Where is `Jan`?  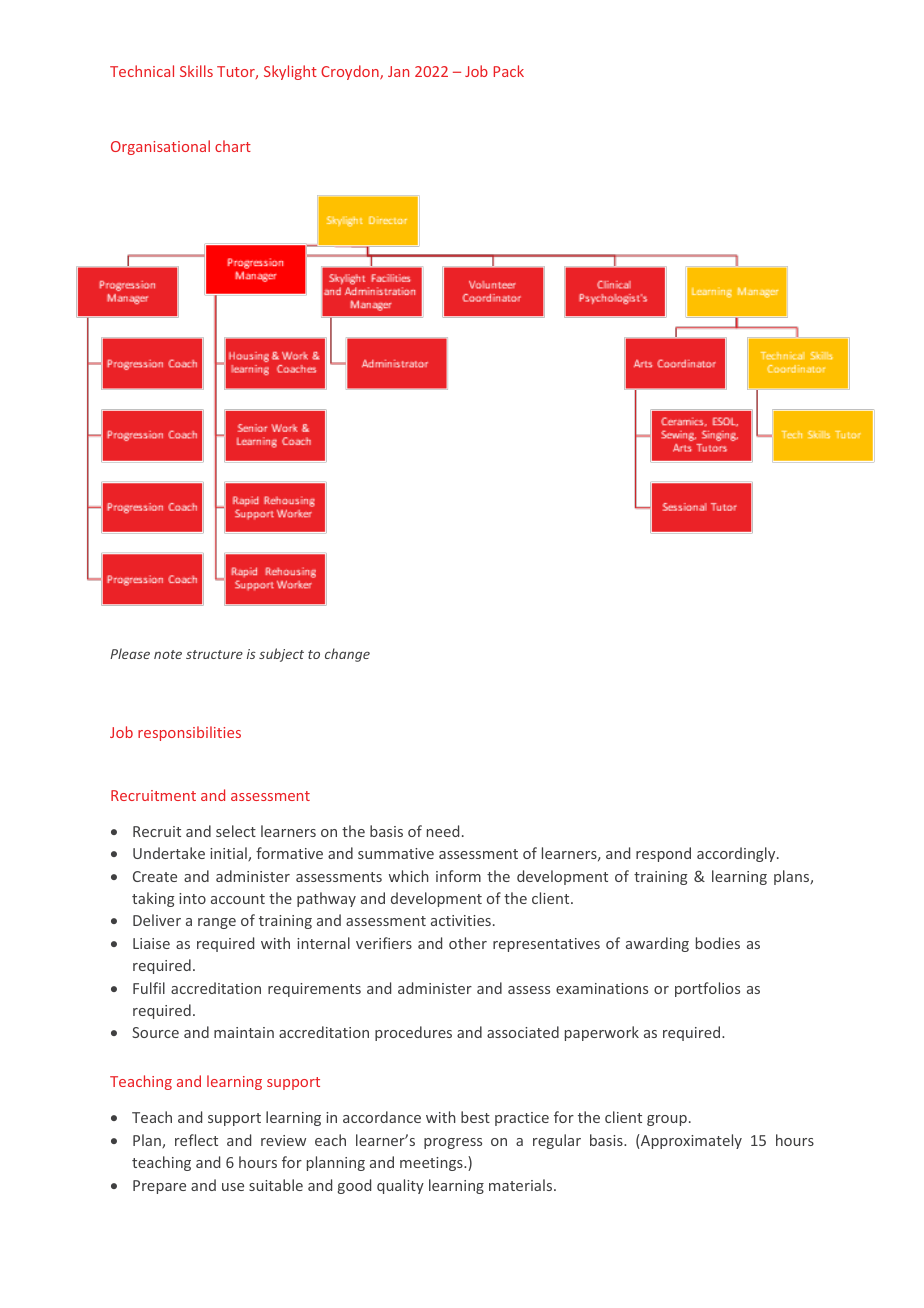
Jan is located at coordinates (398, 71).
